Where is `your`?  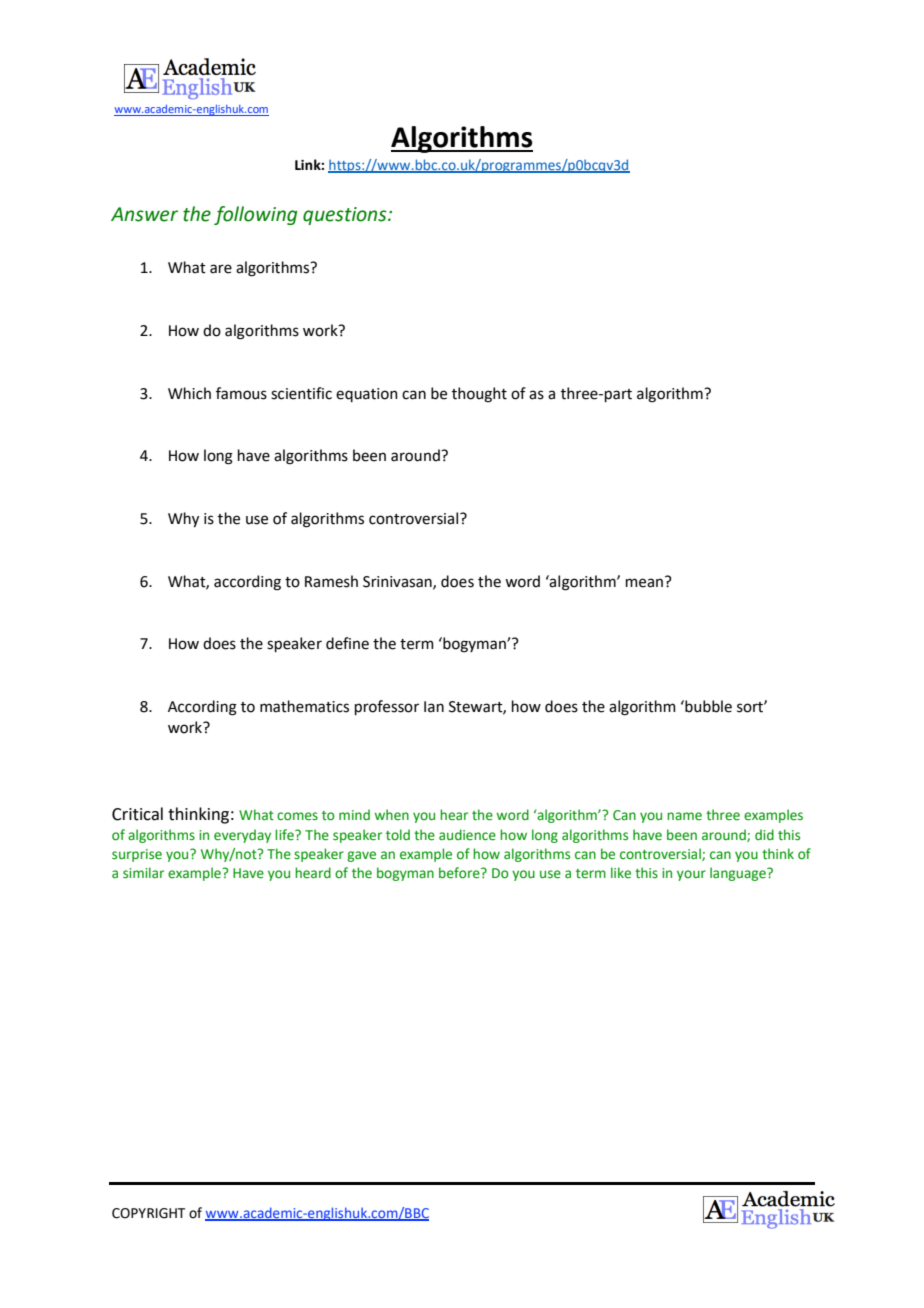 your is located at coordinates (691, 875).
